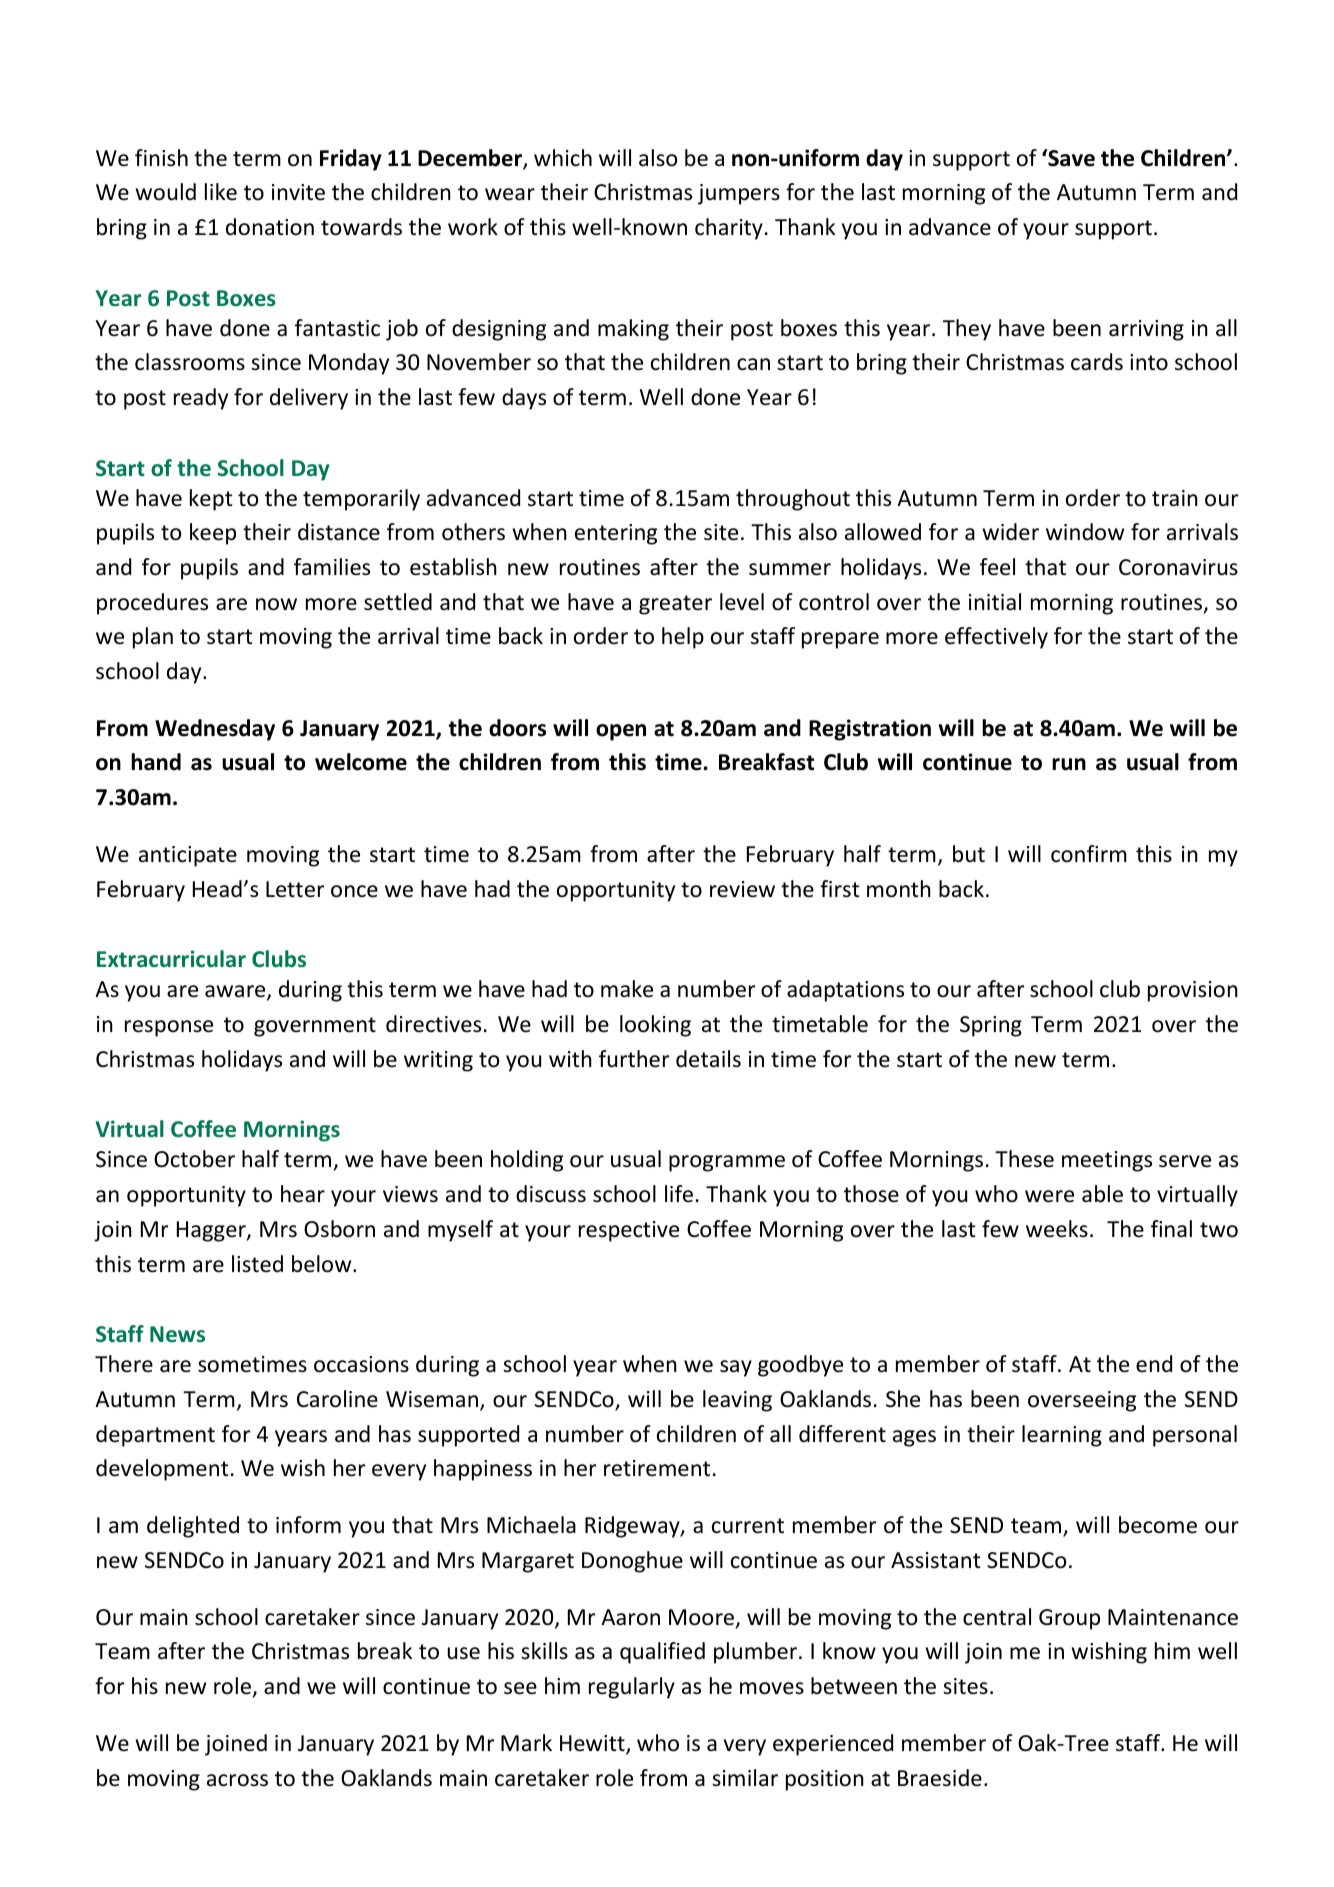 This document has height=1887, width=1334. What do you see at coordinates (1057, 1229) in the document?
I see `weeks` at bounding box center [1057, 1229].
